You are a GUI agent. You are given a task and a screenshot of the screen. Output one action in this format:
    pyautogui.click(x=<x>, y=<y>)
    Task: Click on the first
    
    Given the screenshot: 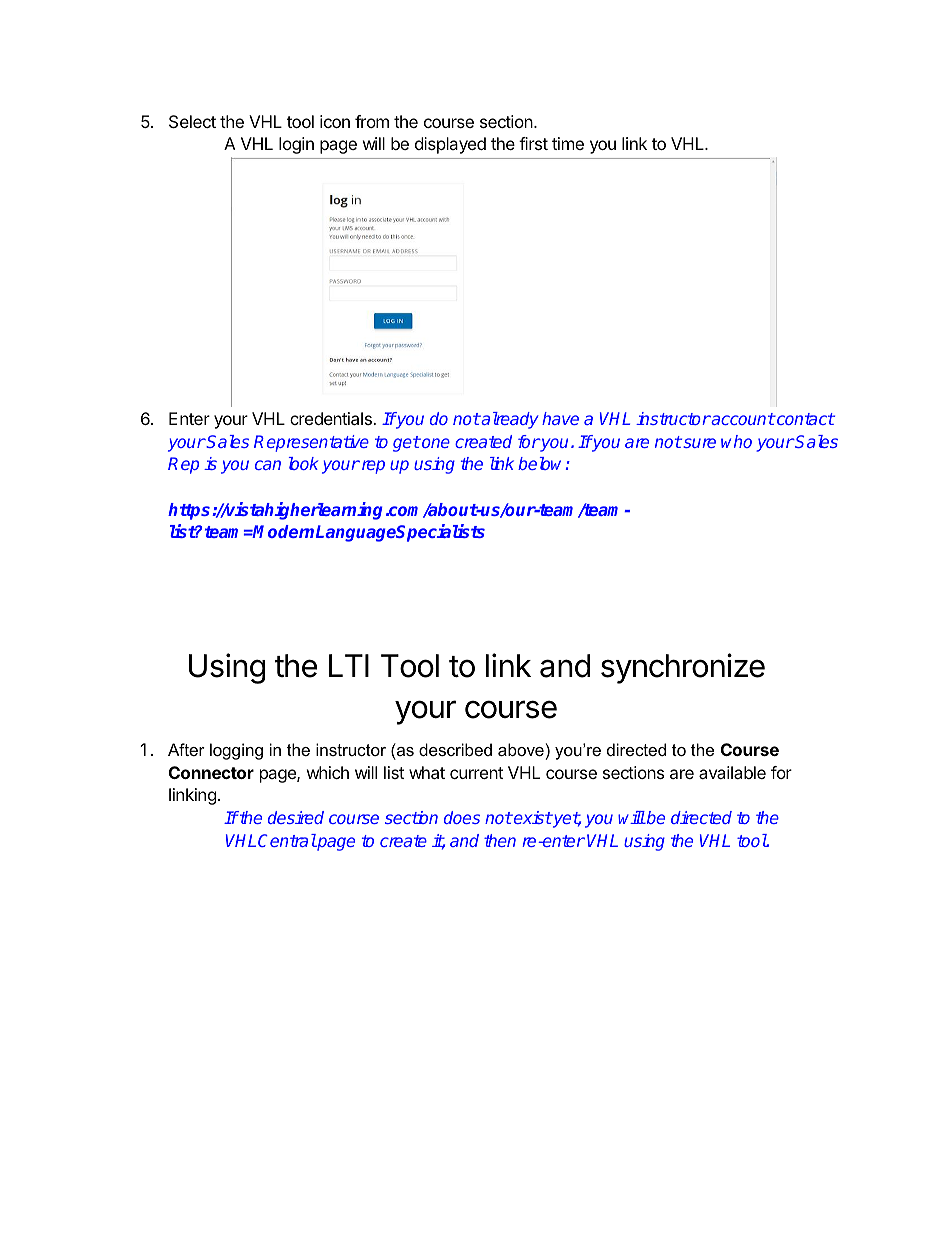 What is the action you would take?
    pyautogui.click(x=533, y=143)
